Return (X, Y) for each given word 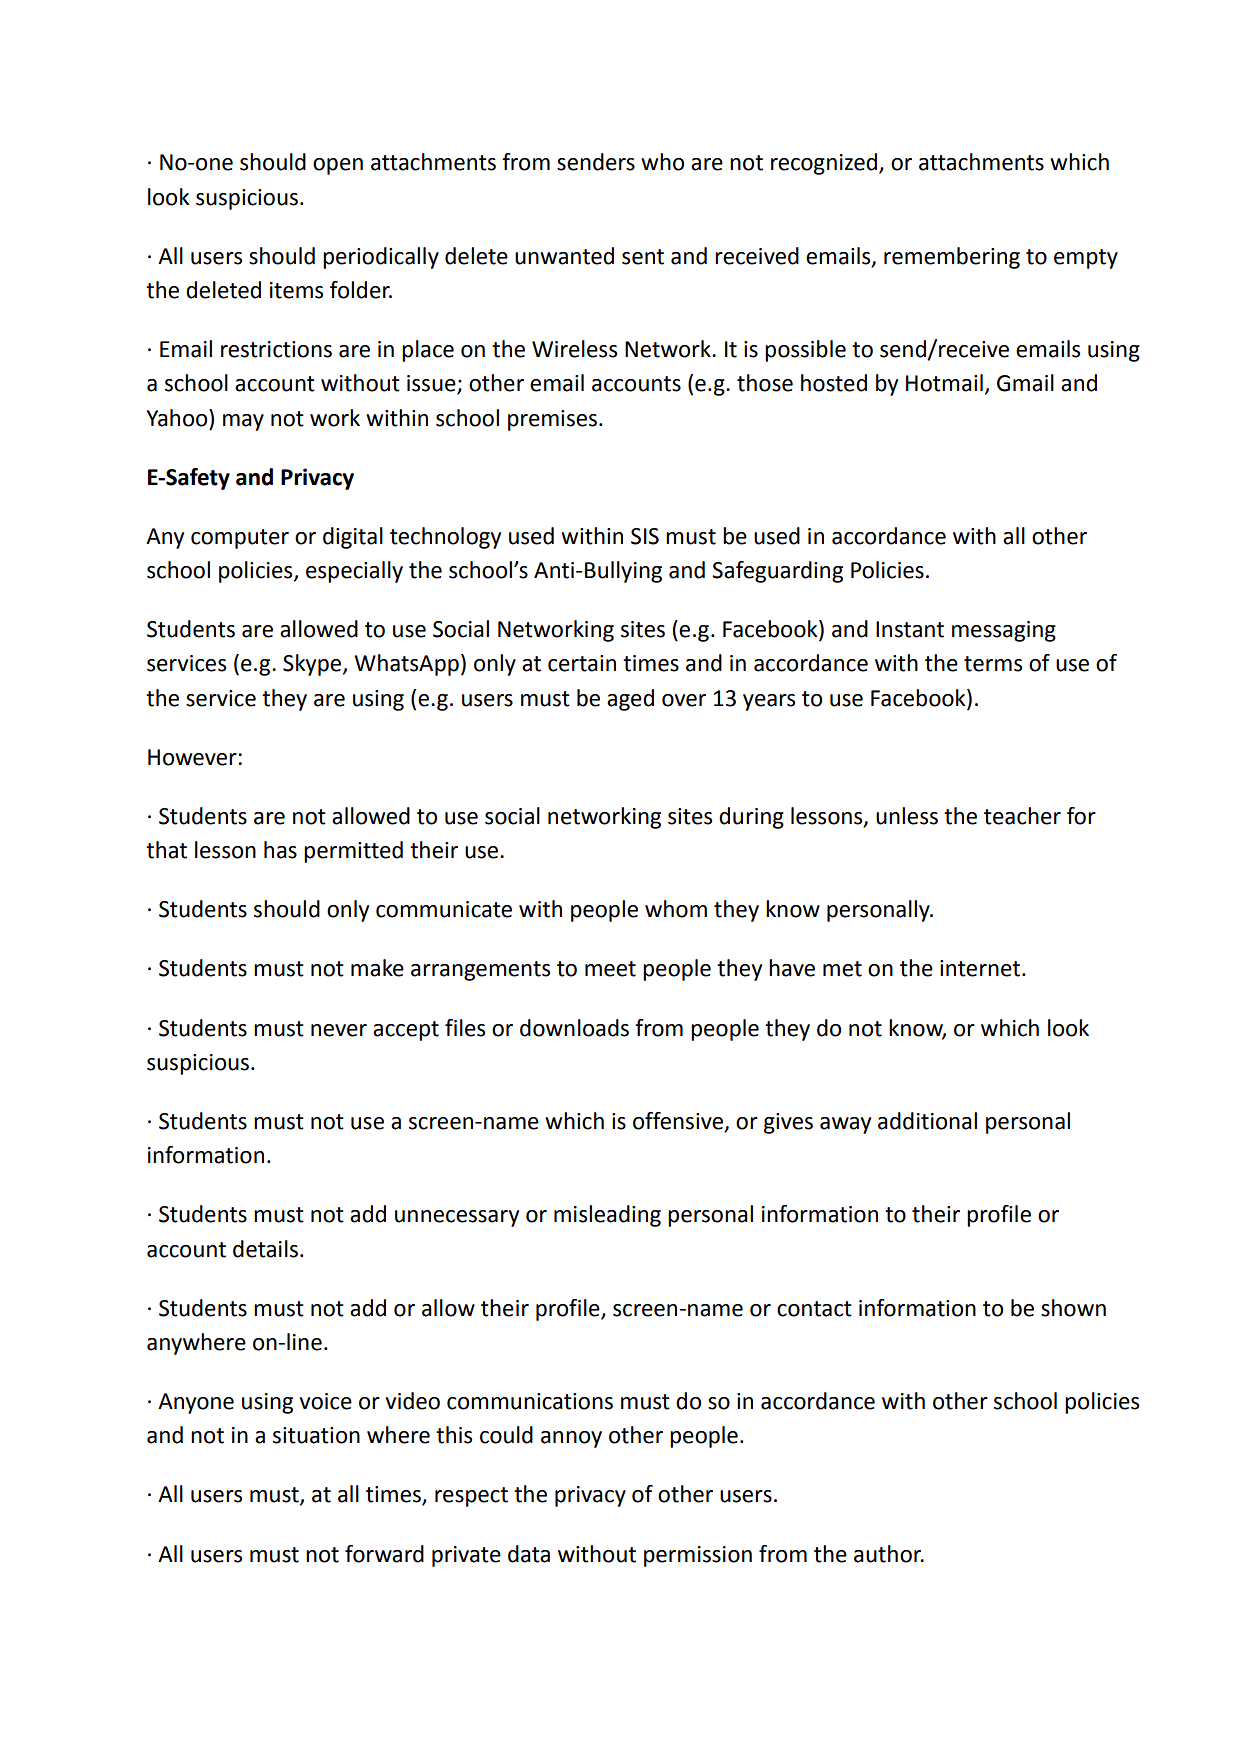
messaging (1004, 631)
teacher (1022, 816)
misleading (607, 1216)
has (280, 850)
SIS (645, 536)
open (338, 166)
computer (240, 539)
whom (676, 909)
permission (698, 1556)
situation (316, 1435)
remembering (952, 258)
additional (927, 1121)
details (265, 1249)
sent (643, 257)
